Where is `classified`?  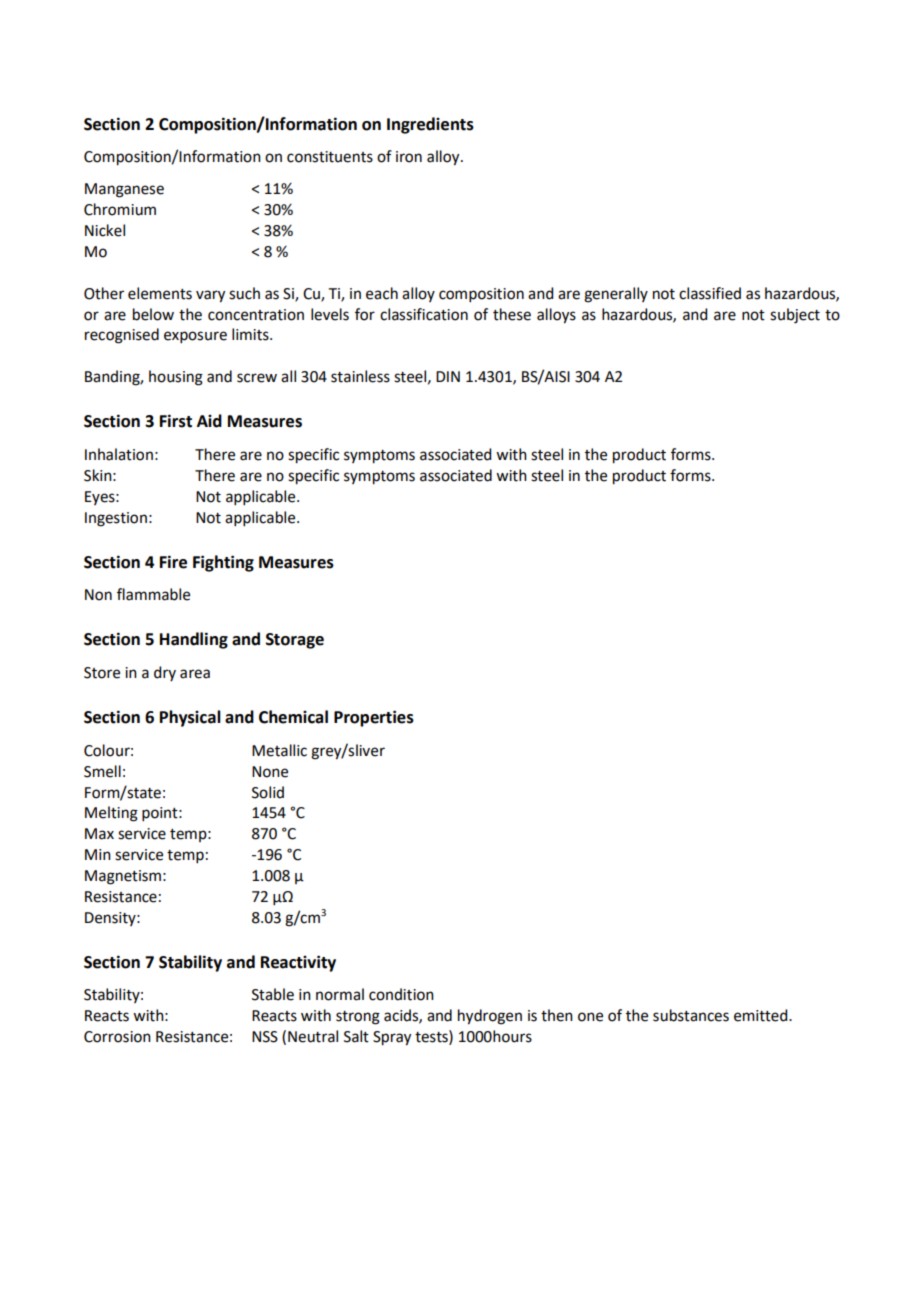 classified is located at coordinates (710, 293).
